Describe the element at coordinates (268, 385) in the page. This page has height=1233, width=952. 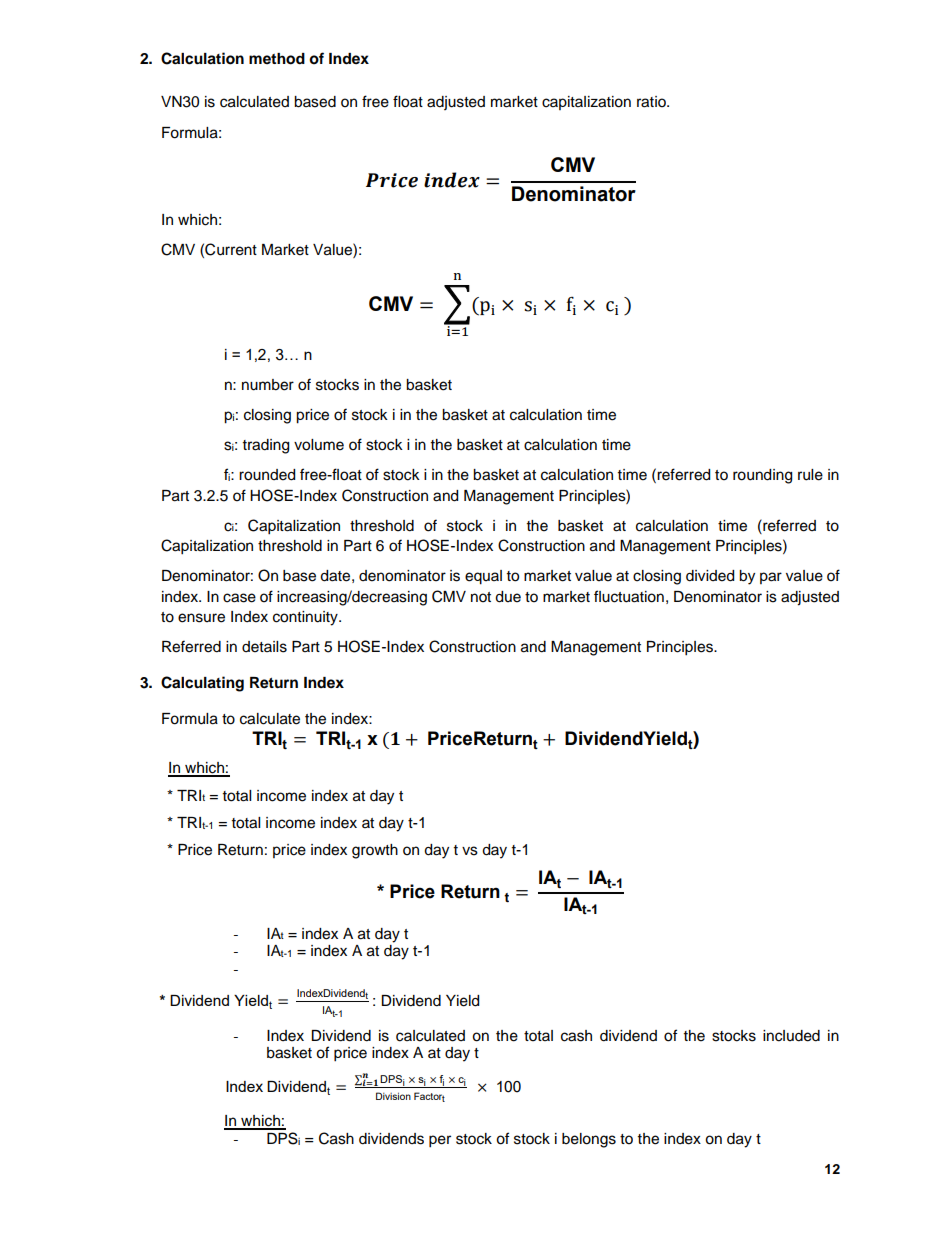
I see `number` at that location.
